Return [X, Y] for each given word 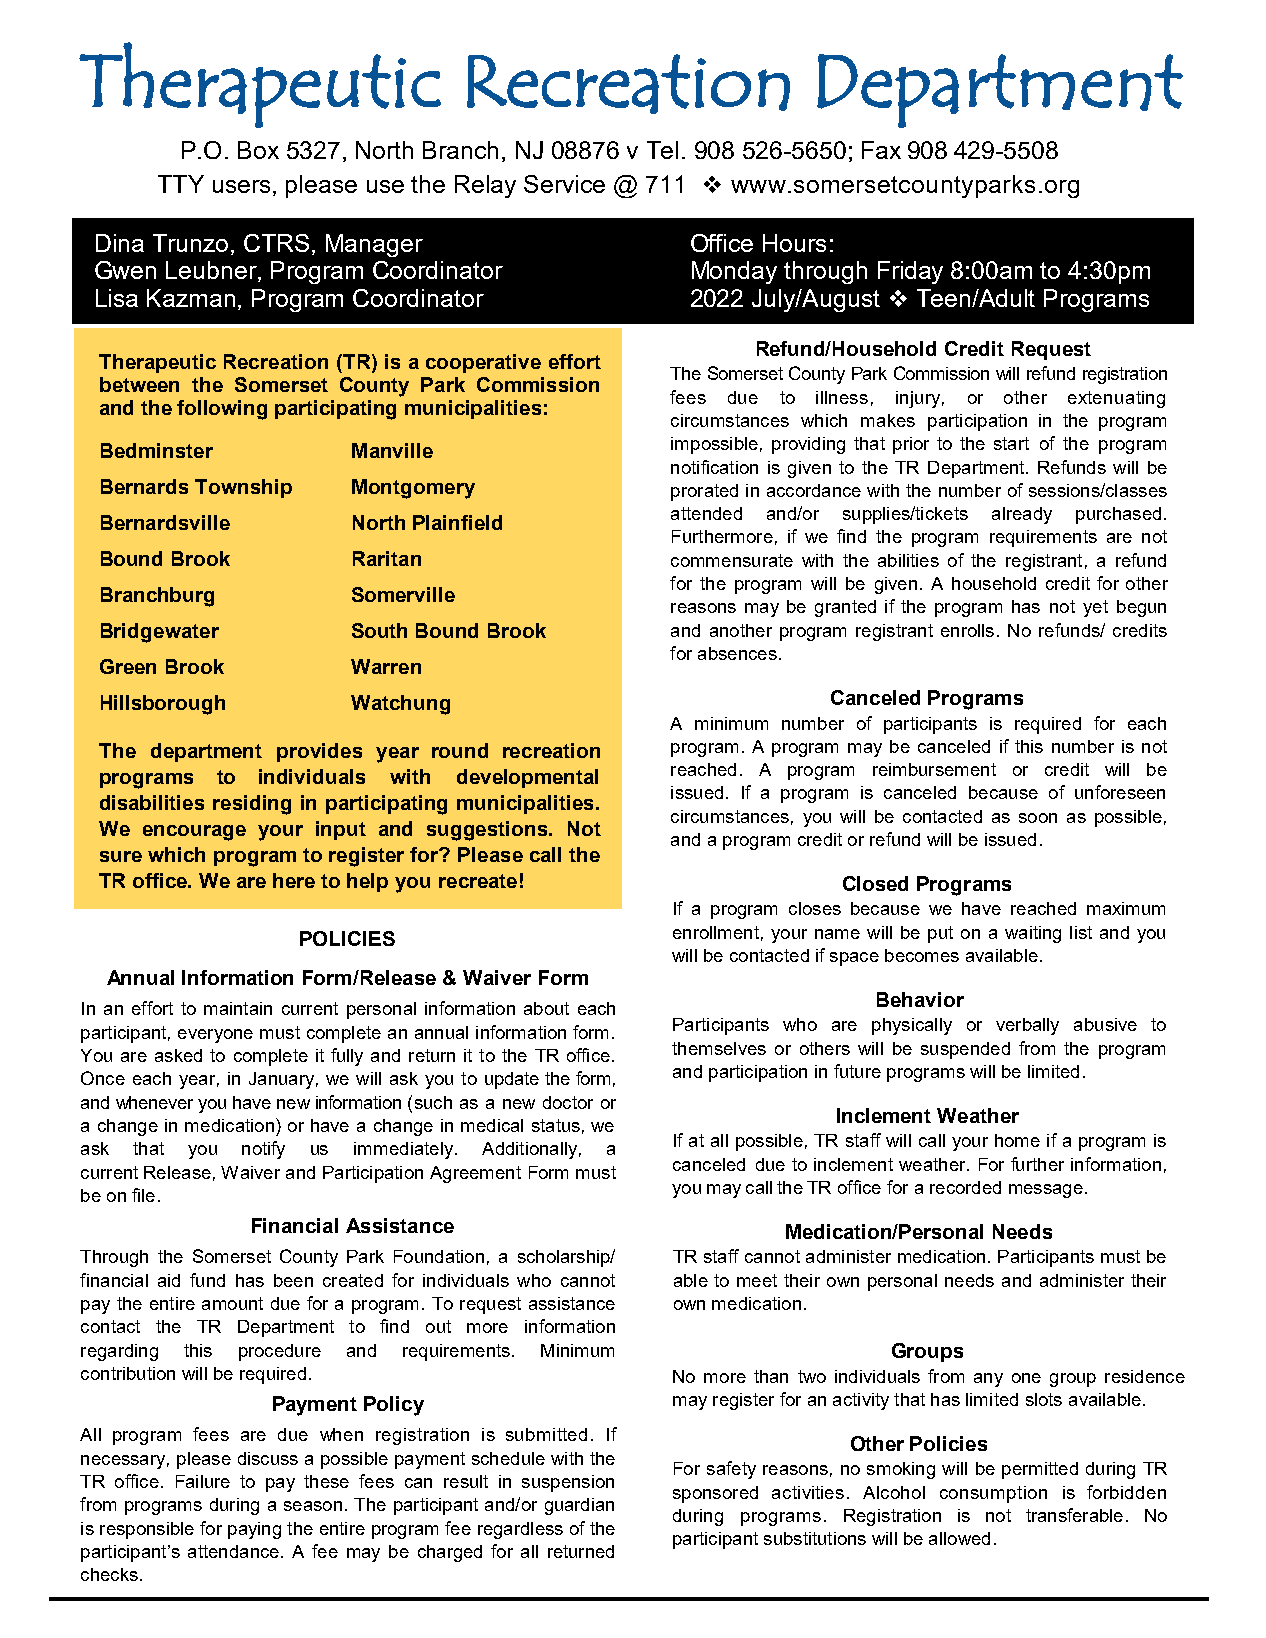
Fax [881, 150]
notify [263, 1150]
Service [564, 184]
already [1022, 515]
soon [1038, 818]
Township [243, 488]
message [1046, 1191]
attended [706, 513]
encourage [194, 833]
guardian [579, 1506]
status [556, 1125]
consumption [993, 1494]
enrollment [716, 932]
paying [254, 1530]
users [241, 186]
